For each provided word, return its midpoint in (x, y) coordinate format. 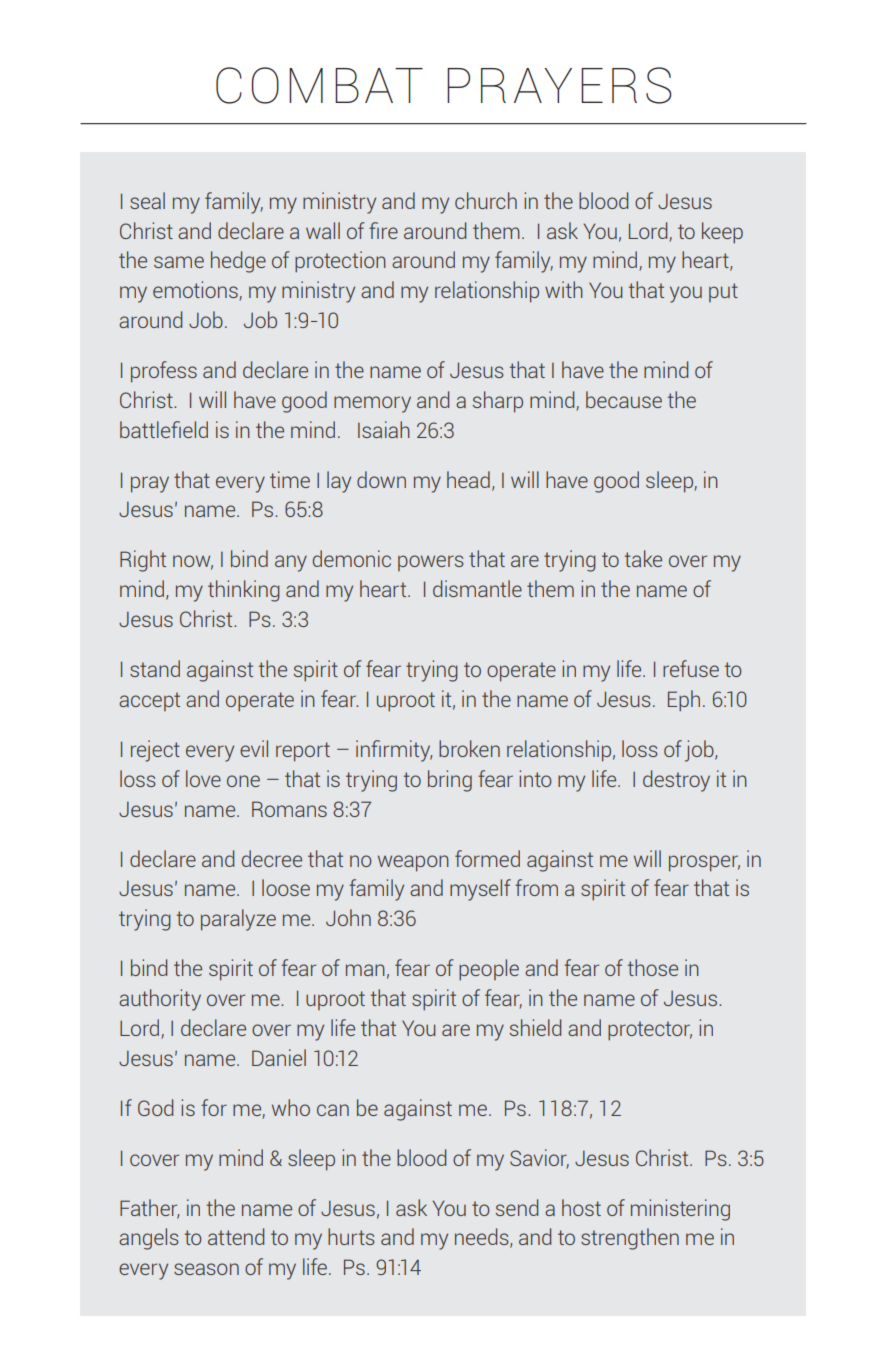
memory (372, 404)
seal (147, 200)
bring (450, 781)
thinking (244, 591)
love (203, 778)
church (486, 200)
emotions (196, 291)
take (643, 558)
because (624, 399)
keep (722, 233)
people (489, 970)
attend (236, 1236)
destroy (676, 781)
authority (160, 1000)
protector (650, 1031)
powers (431, 563)
